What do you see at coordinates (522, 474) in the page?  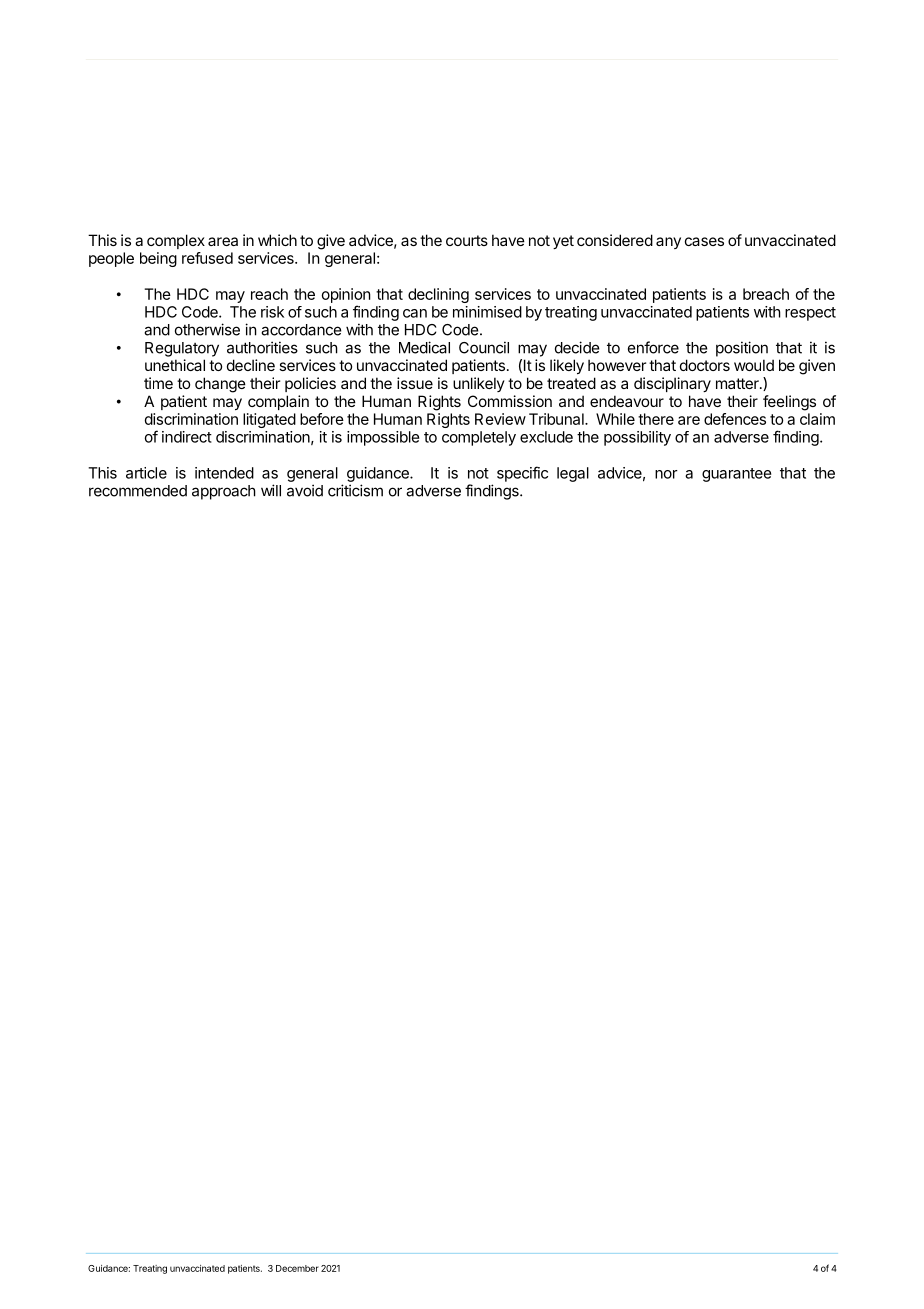 I see `specific` at bounding box center [522, 474].
